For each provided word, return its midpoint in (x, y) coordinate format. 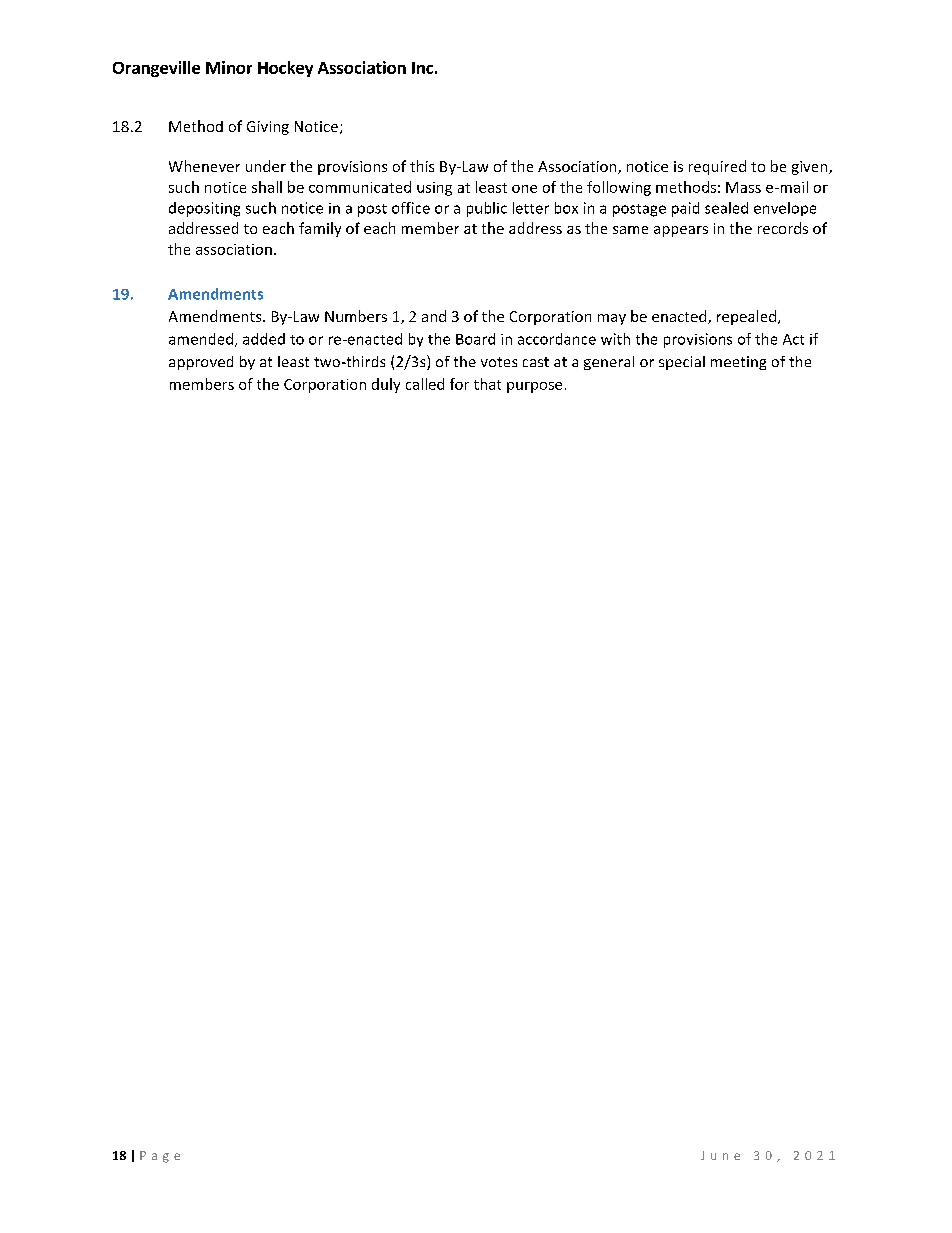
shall (267, 187)
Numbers (356, 316)
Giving (268, 128)
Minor (229, 67)
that (487, 384)
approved (201, 363)
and (434, 316)
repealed (746, 317)
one (524, 189)
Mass (743, 187)
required (717, 167)
